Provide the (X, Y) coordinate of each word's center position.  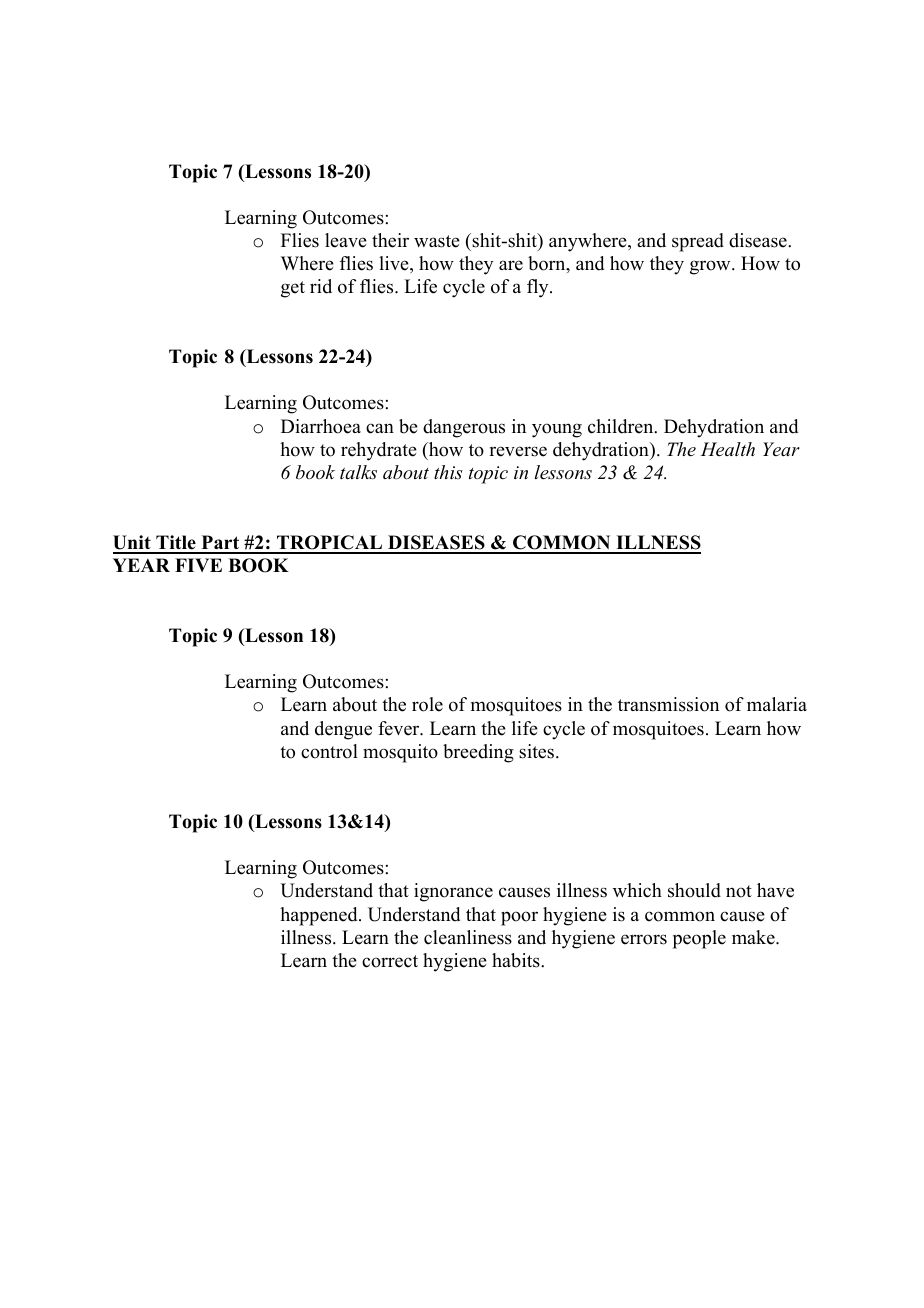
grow (711, 267)
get (293, 289)
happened (320, 916)
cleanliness (468, 937)
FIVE (198, 565)
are (511, 265)
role (427, 704)
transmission (668, 704)
